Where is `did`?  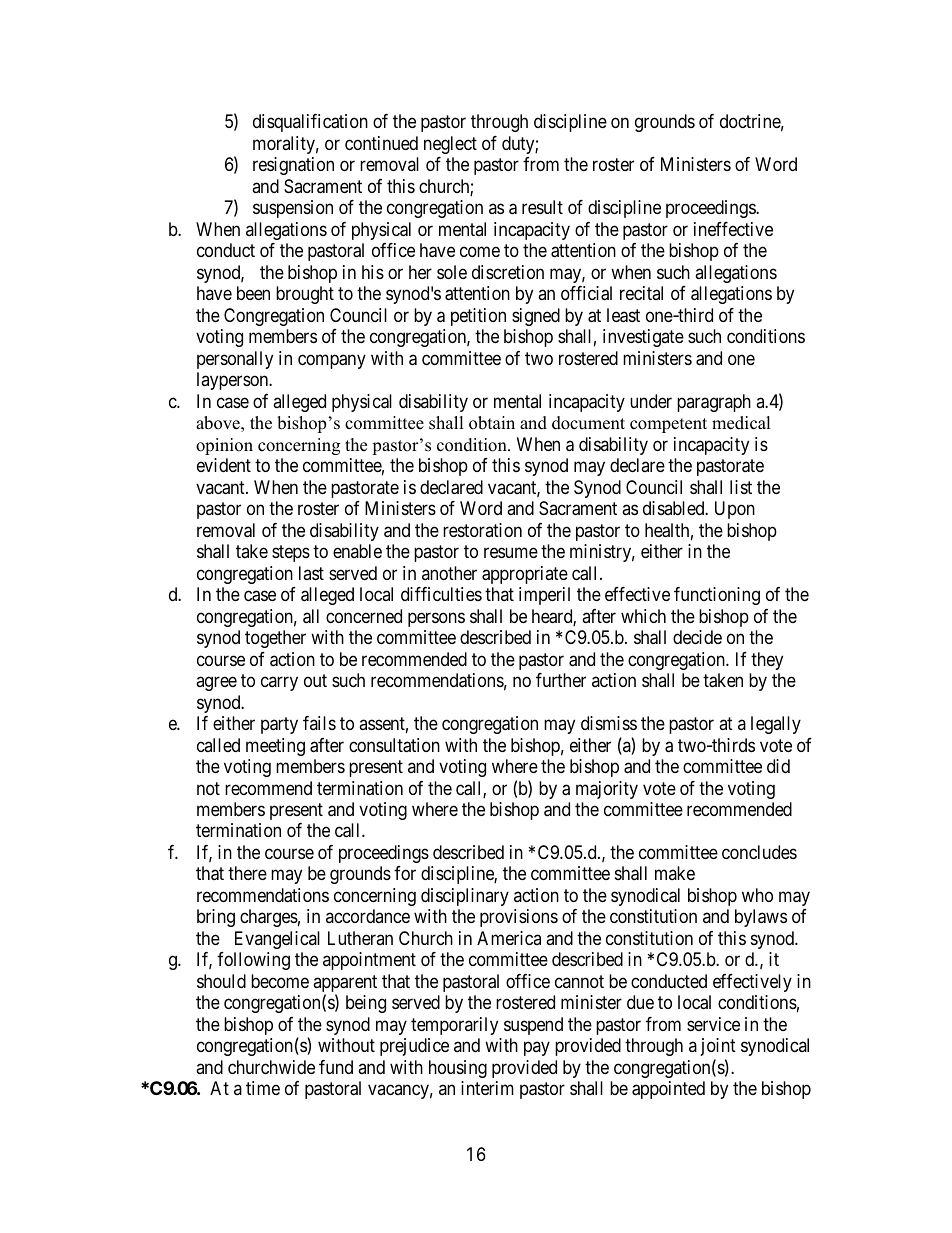 did is located at coordinates (778, 766).
